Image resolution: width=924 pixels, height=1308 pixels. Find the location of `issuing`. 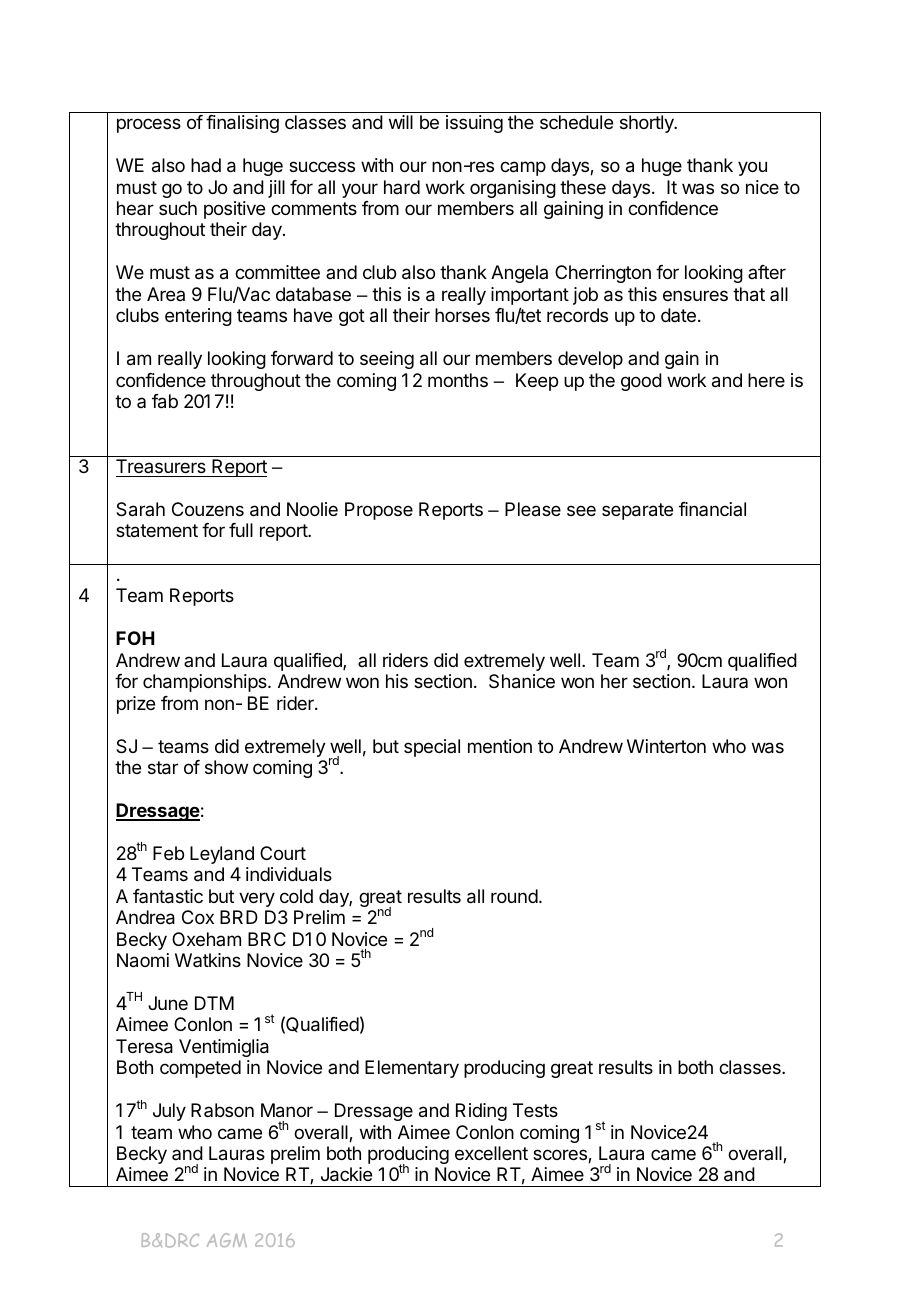

issuing is located at coordinates (474, 124).
